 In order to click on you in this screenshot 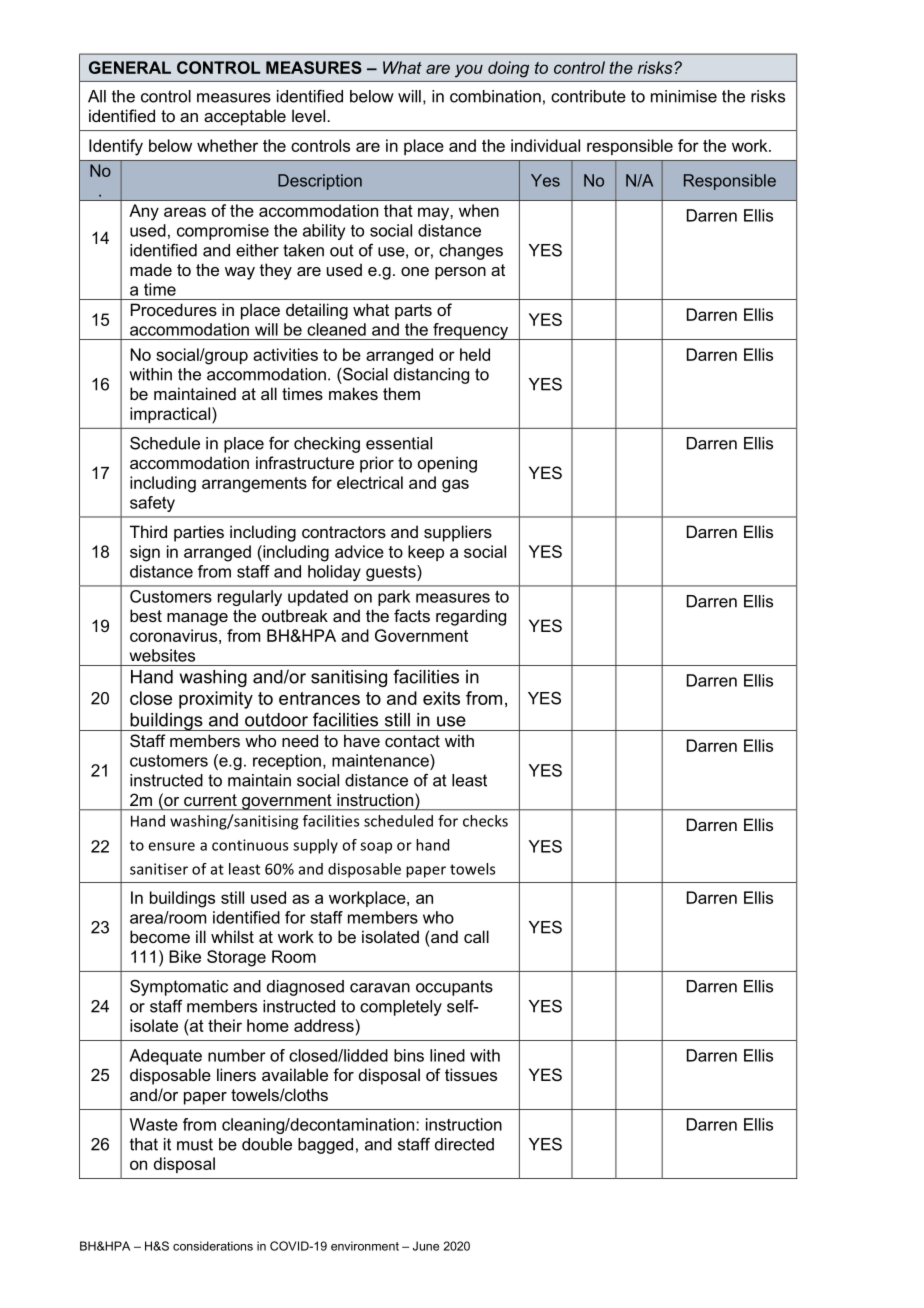, I will do `click(469, 71)`.
